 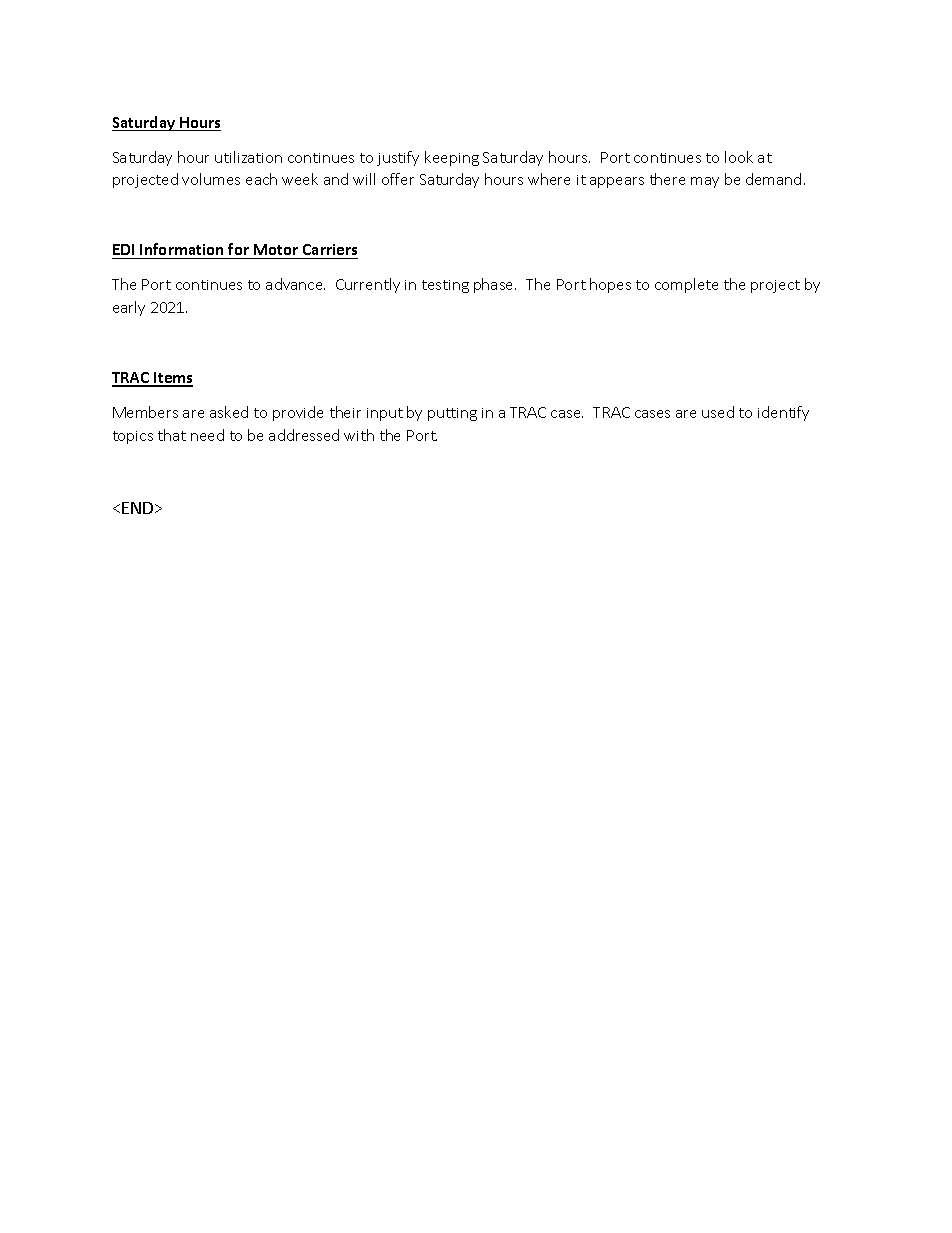 I want to click on complete, so click(x=686, y=285).
